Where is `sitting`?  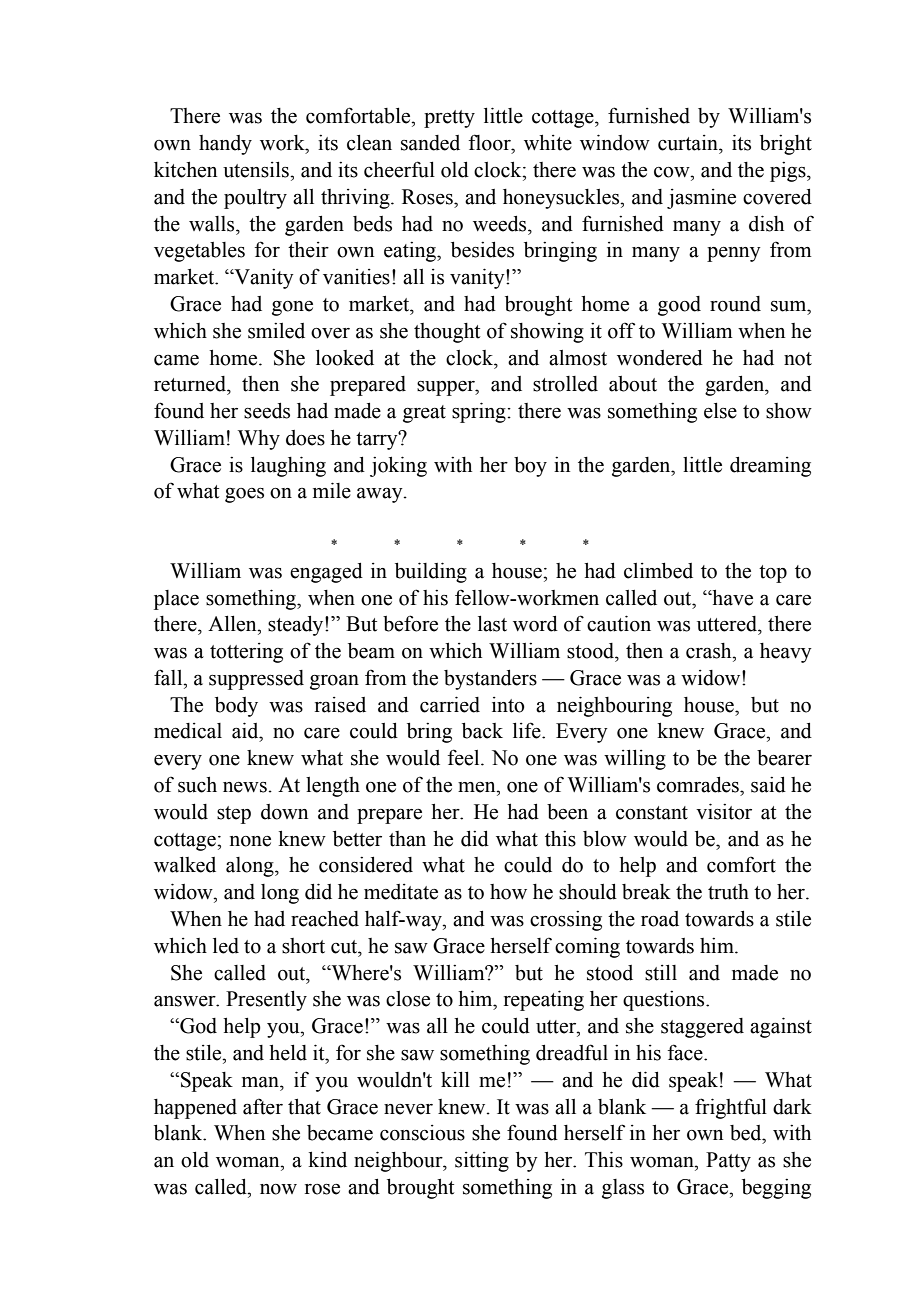 sitting is located at coordinates (482, 1162).
